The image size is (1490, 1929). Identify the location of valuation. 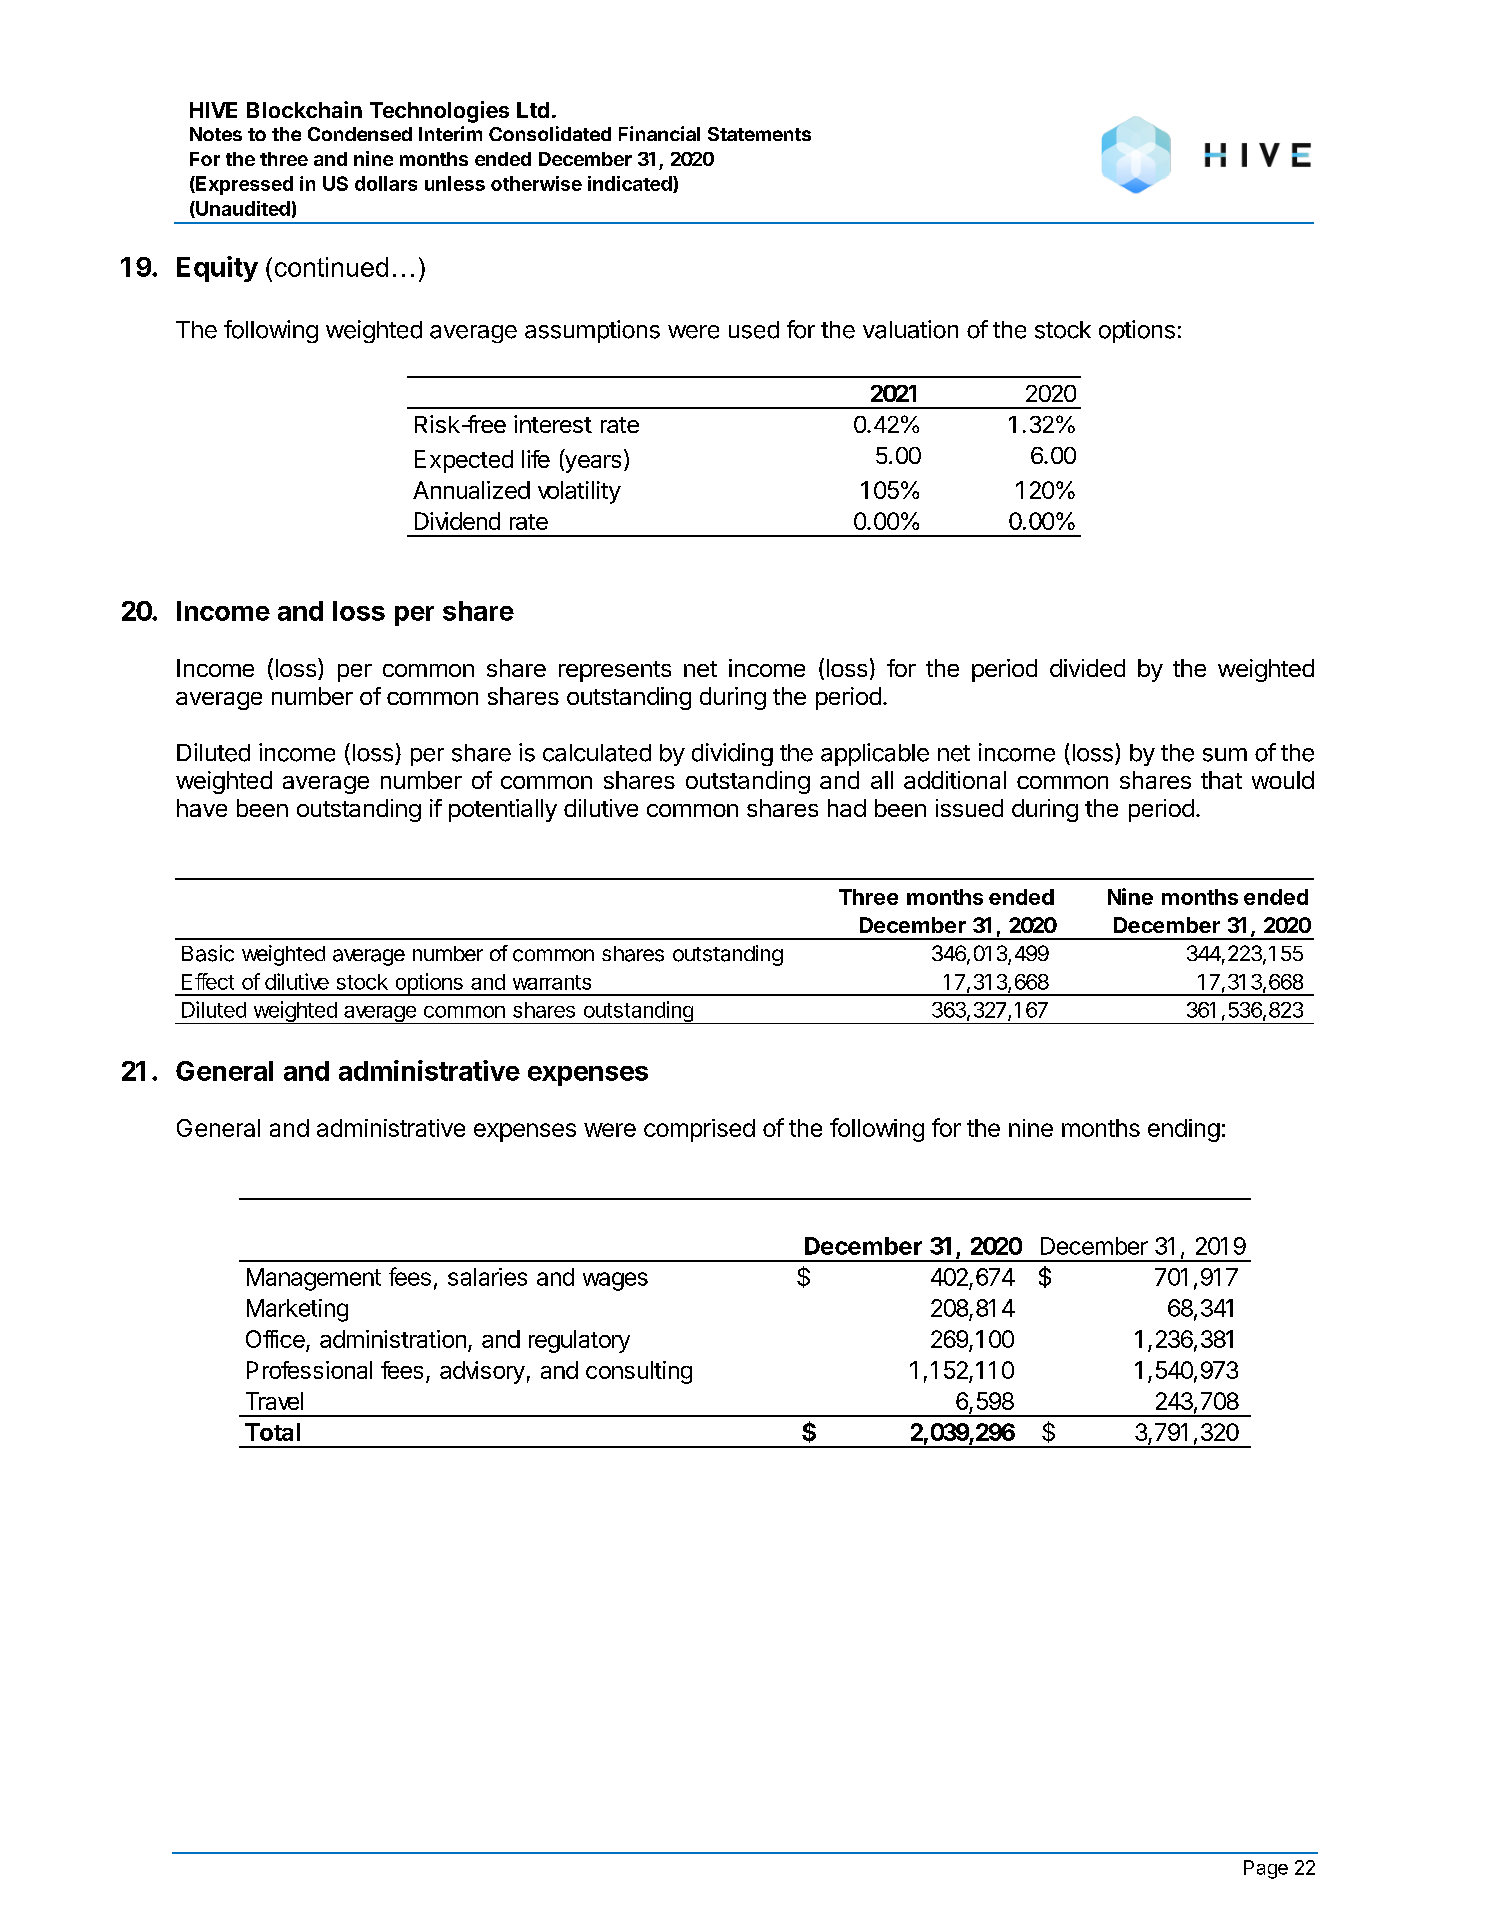
(910, 329).
